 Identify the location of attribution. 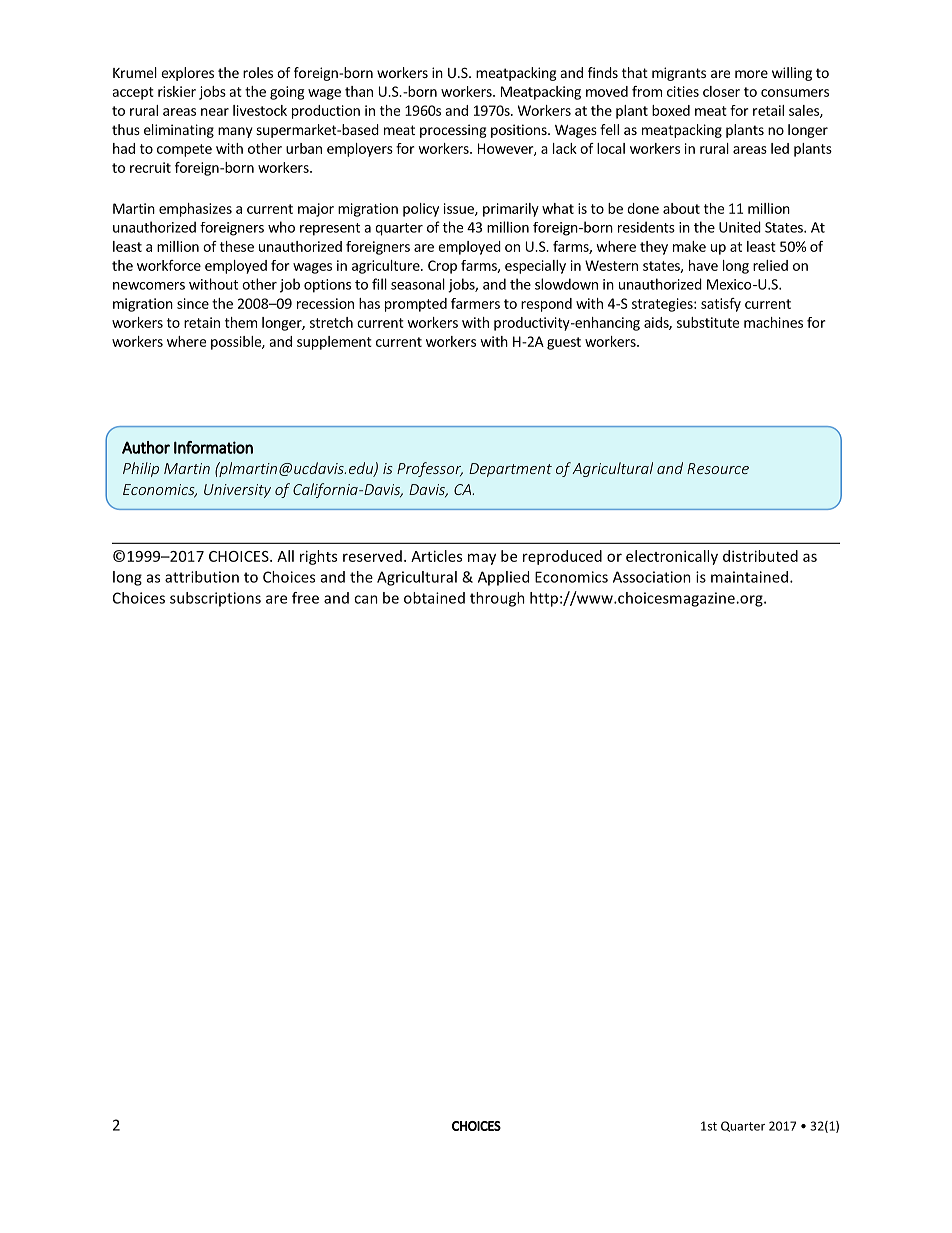
(202, 577).
